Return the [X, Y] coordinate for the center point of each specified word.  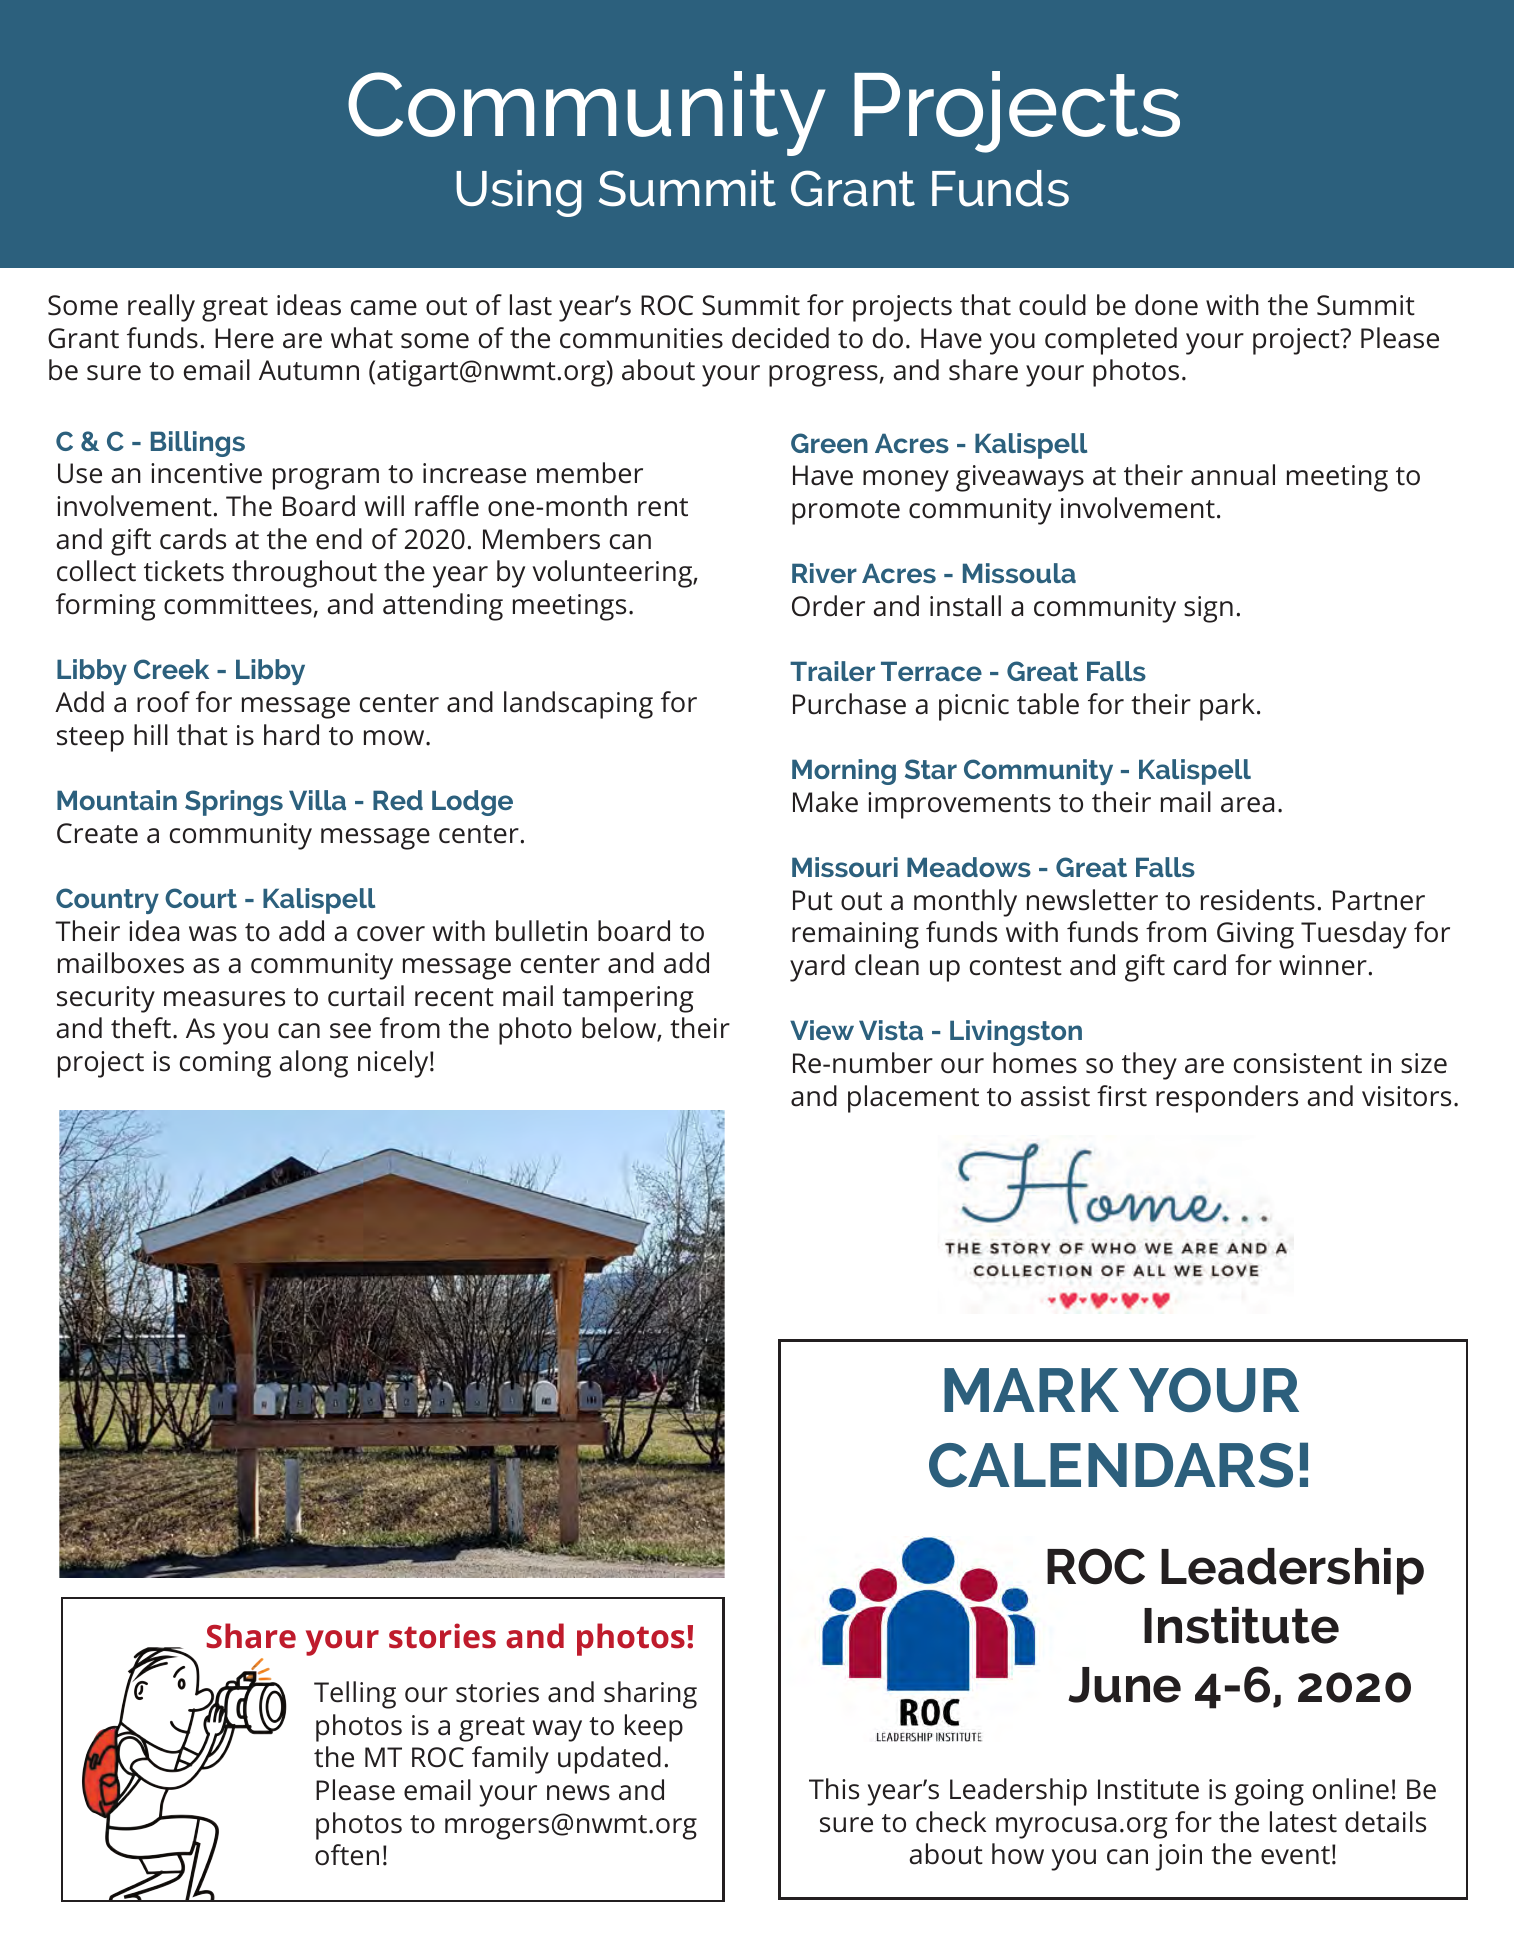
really [161, 308]
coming [225, 1064]
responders [1227, 1099]
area [1247, 805]
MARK [1031, 1390]
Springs [234, 803]
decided [780, 338]
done [1166, 305]
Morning [844, 772]
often [347, 1855]
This [834, 1789]
